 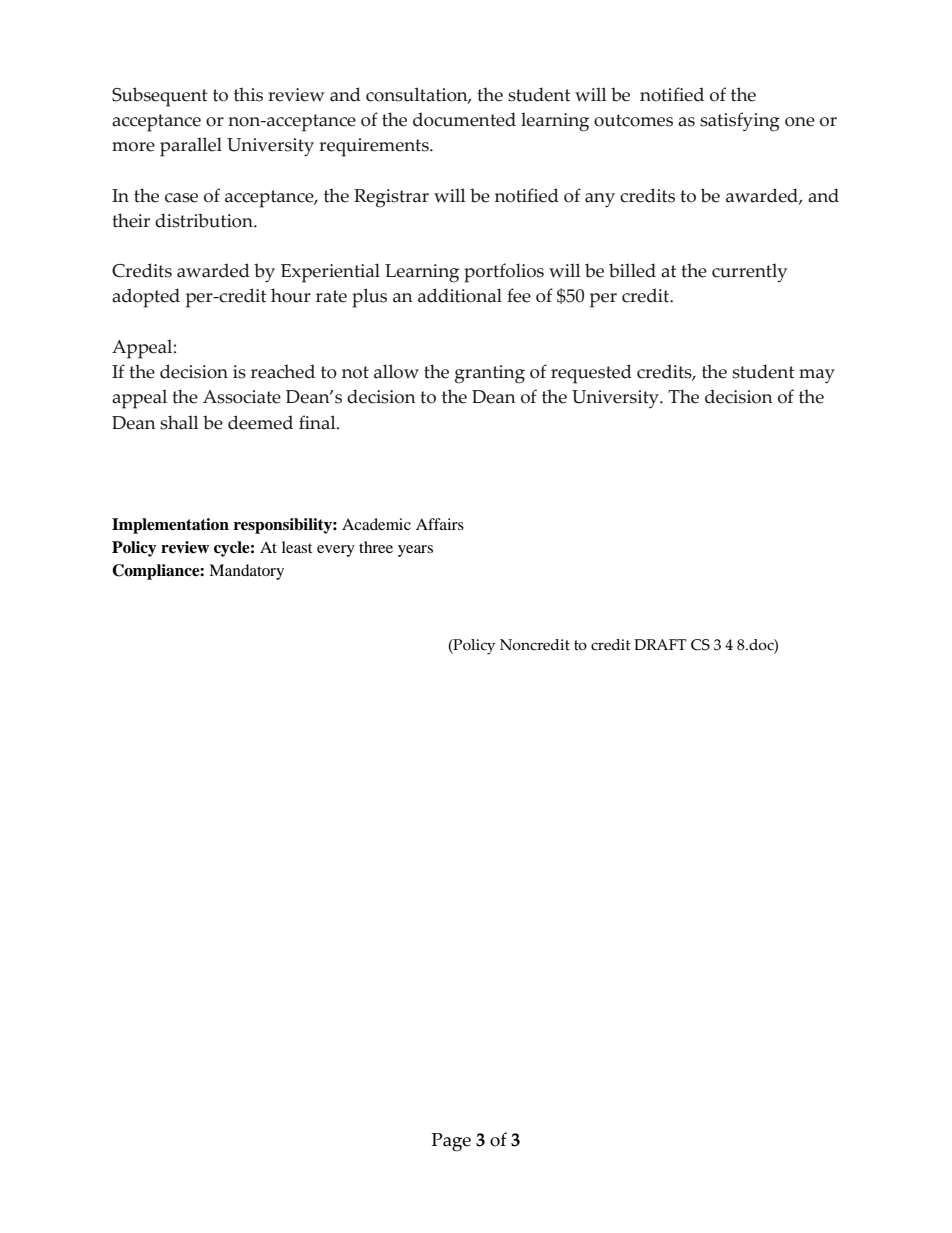 What do you see at coordinates (376, 547) in the page?
I see `three` at bounding box center [376, 547].
